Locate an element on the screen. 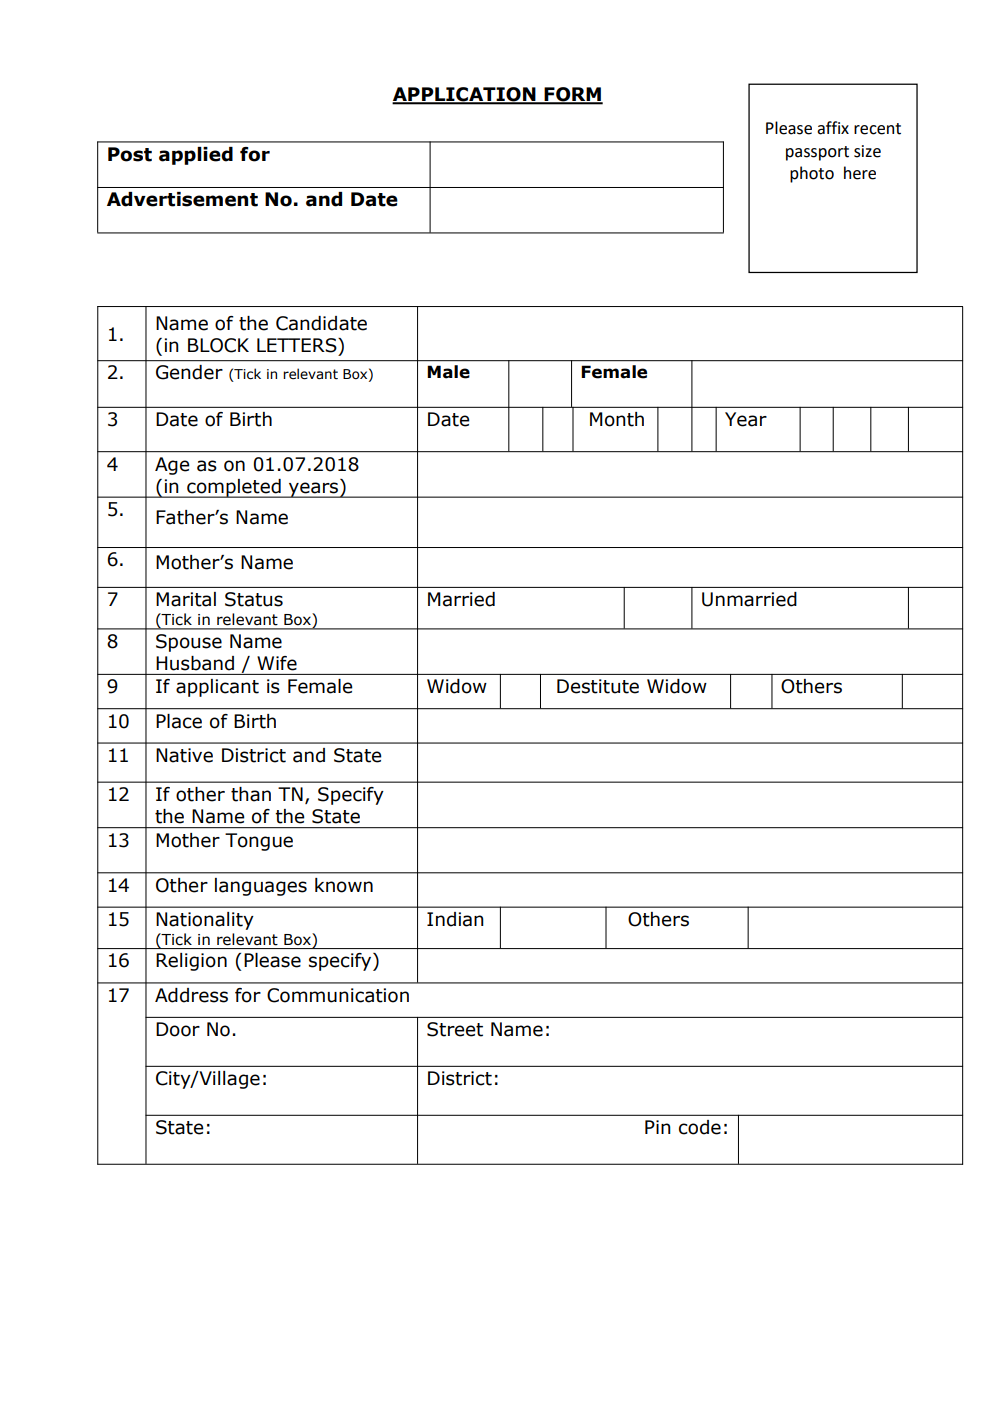 The width and height of the screenshot is (995, 1407). APPLICATION is located at coordinates (465, 95).
